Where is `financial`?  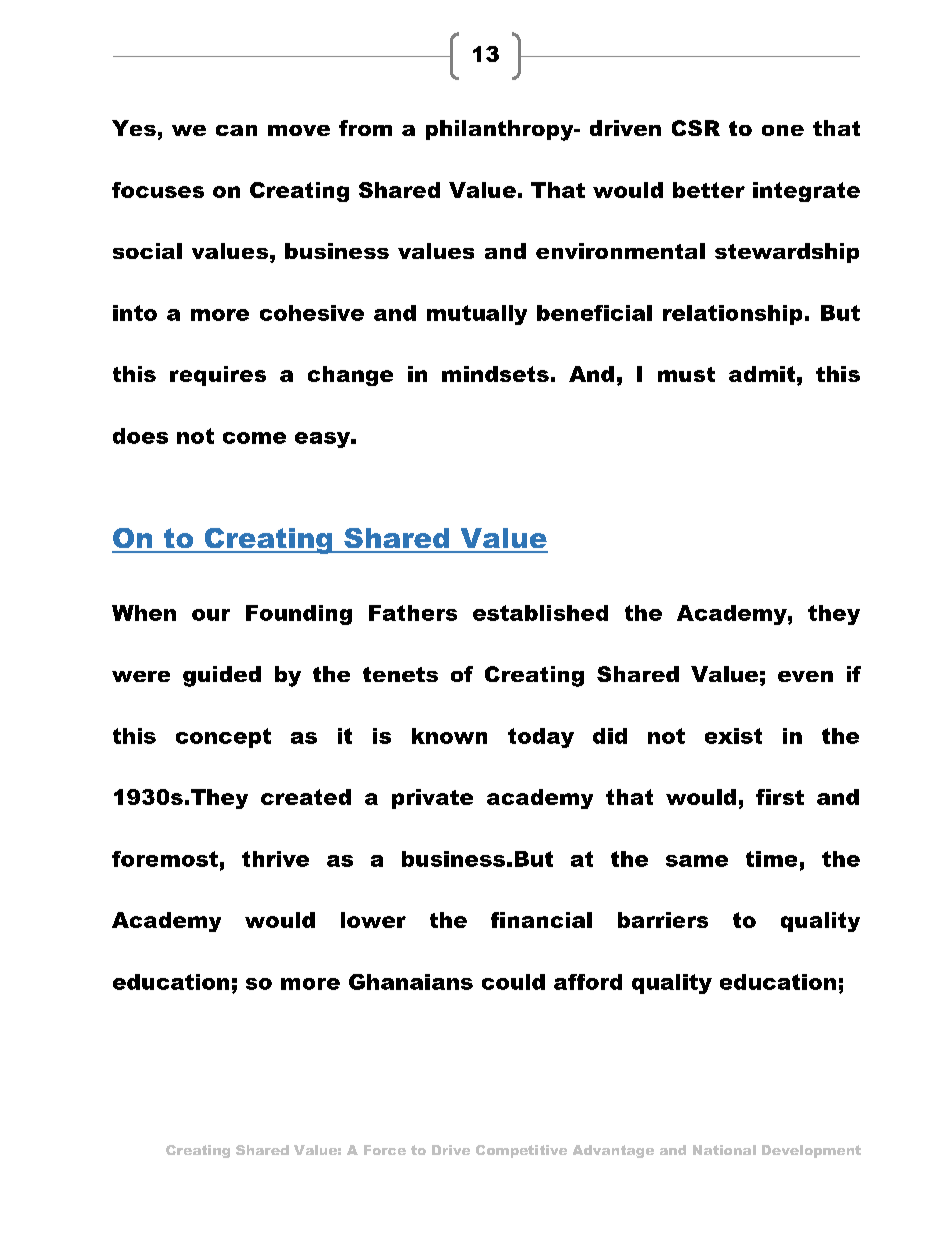
financial is located at coordinates (541, 920).
